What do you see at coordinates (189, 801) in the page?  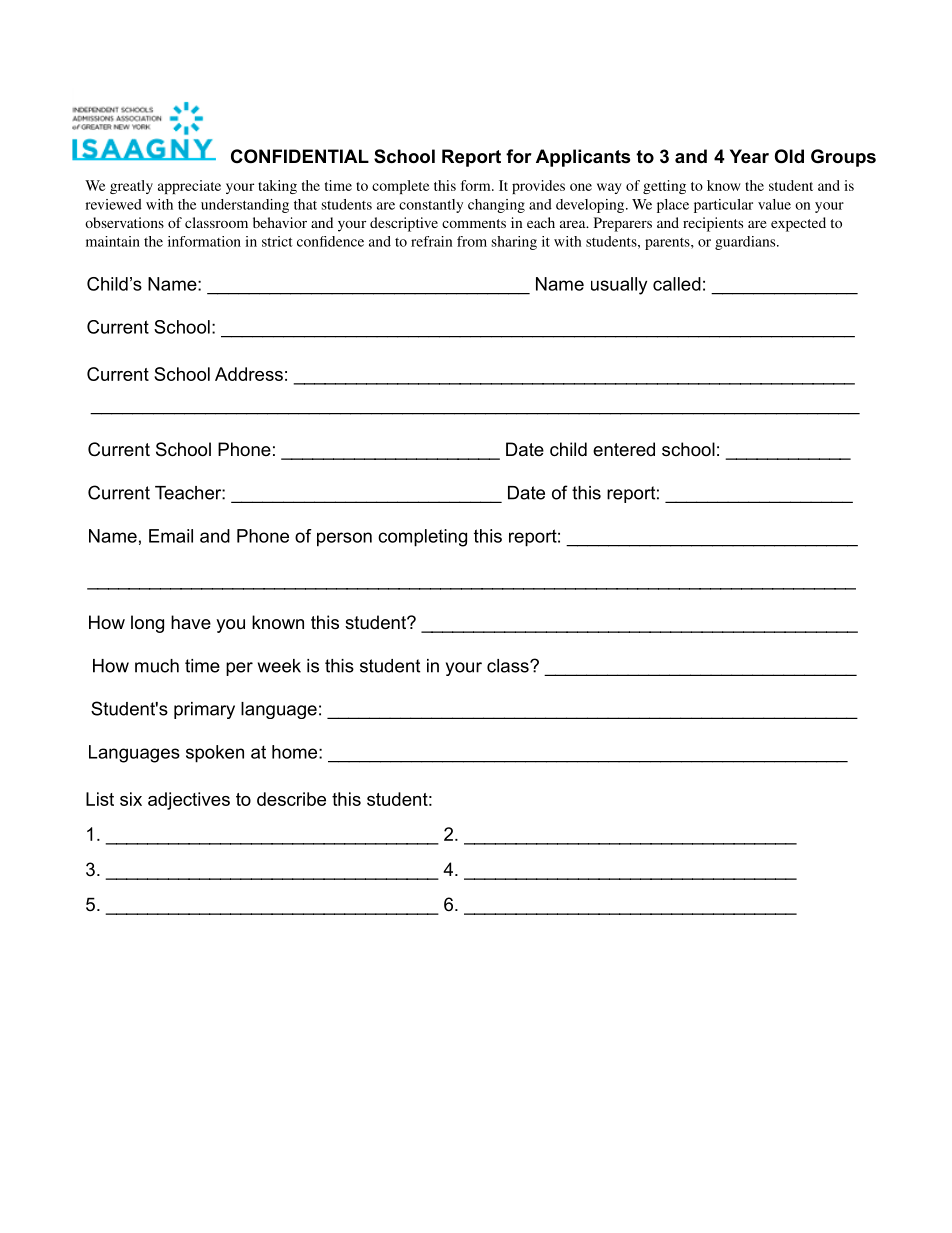 I see `adjectives` at bounding box center [189, 801].
